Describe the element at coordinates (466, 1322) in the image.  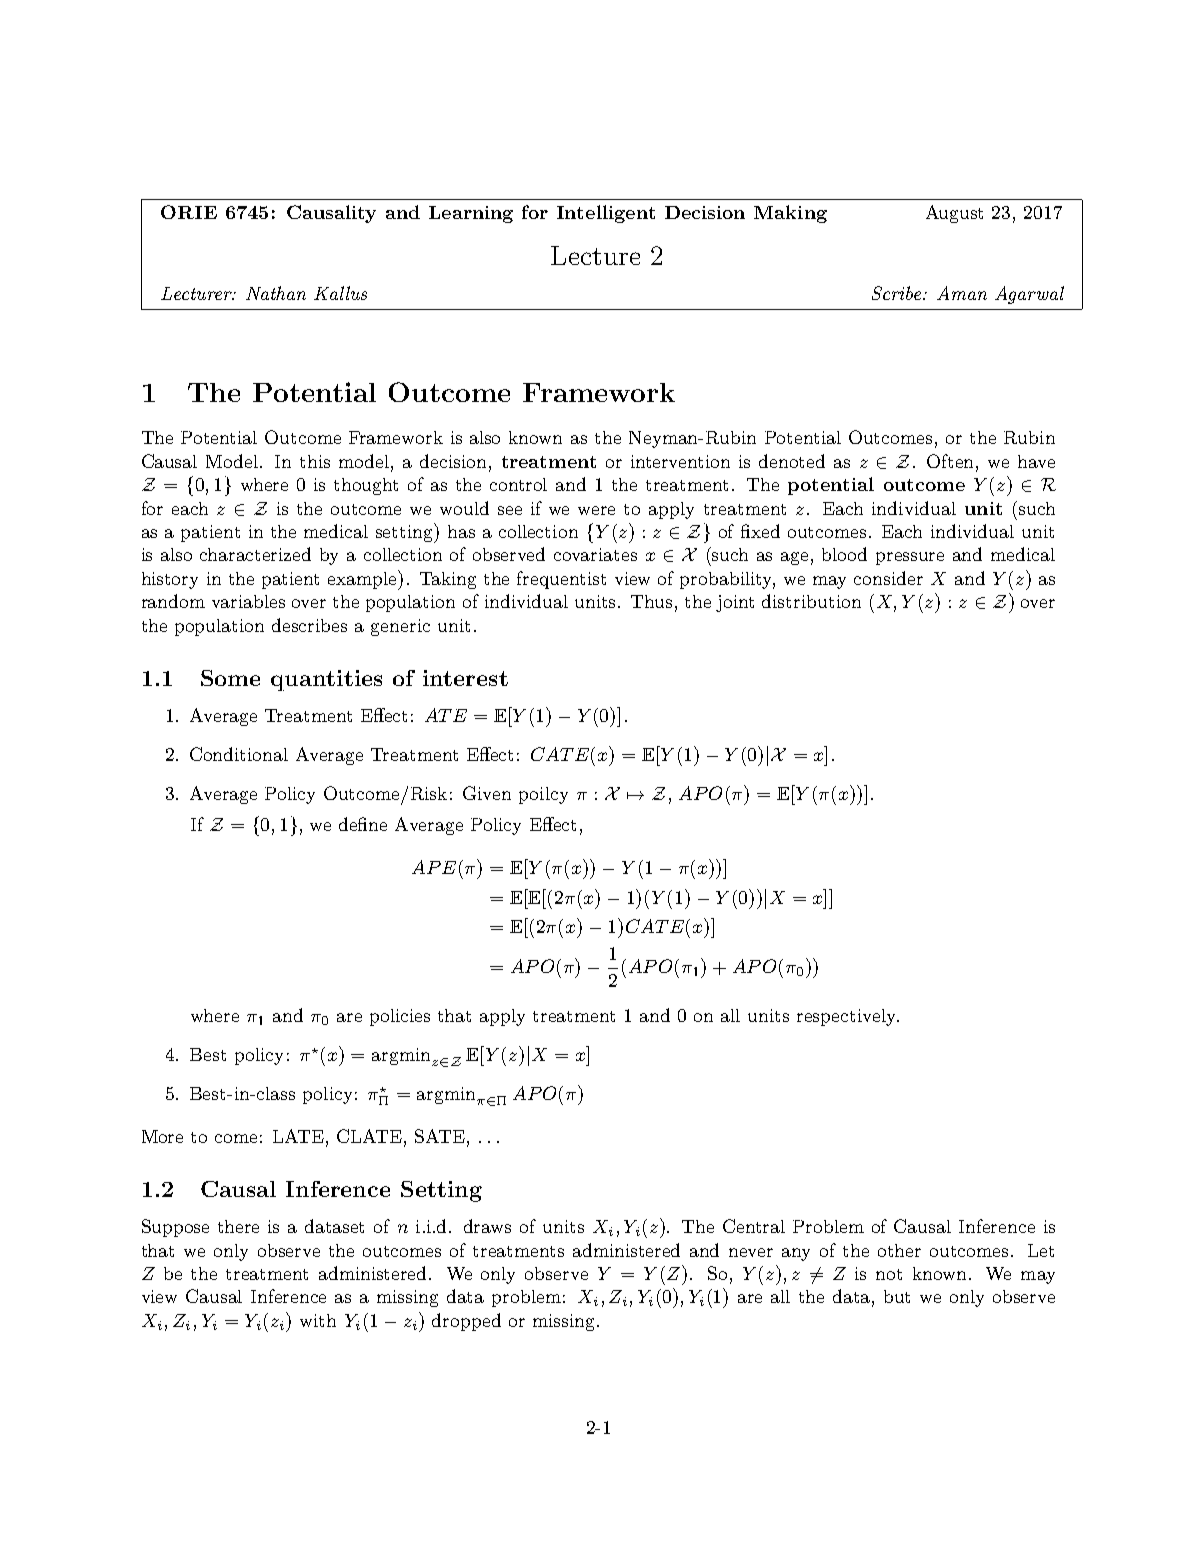
I see `dropped` at that location.
